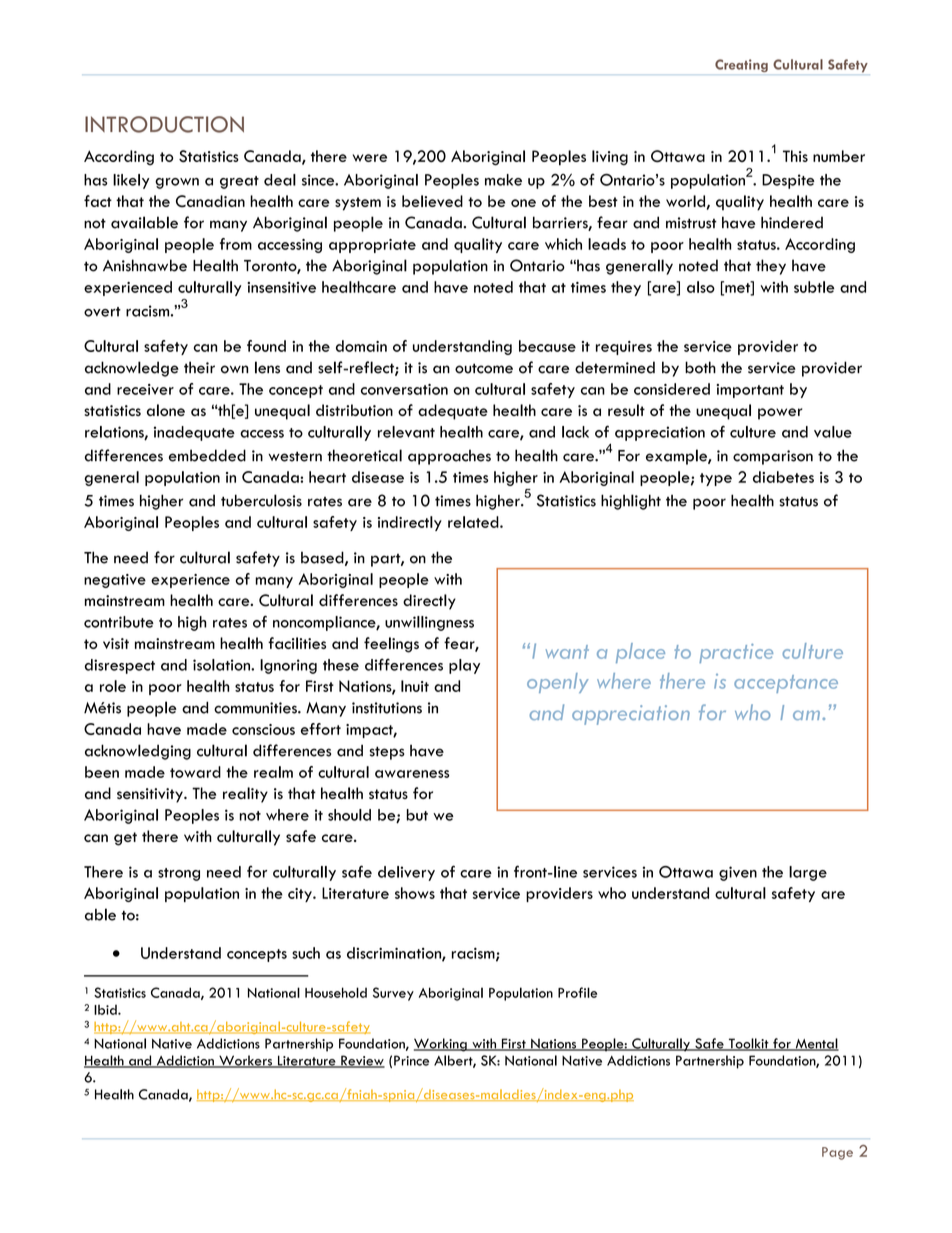 The image size is (952, 1233). What do you see at coordinates (164, 124) in the page?
I see `INTRODUCTION` at bounding box center [164, 124].
